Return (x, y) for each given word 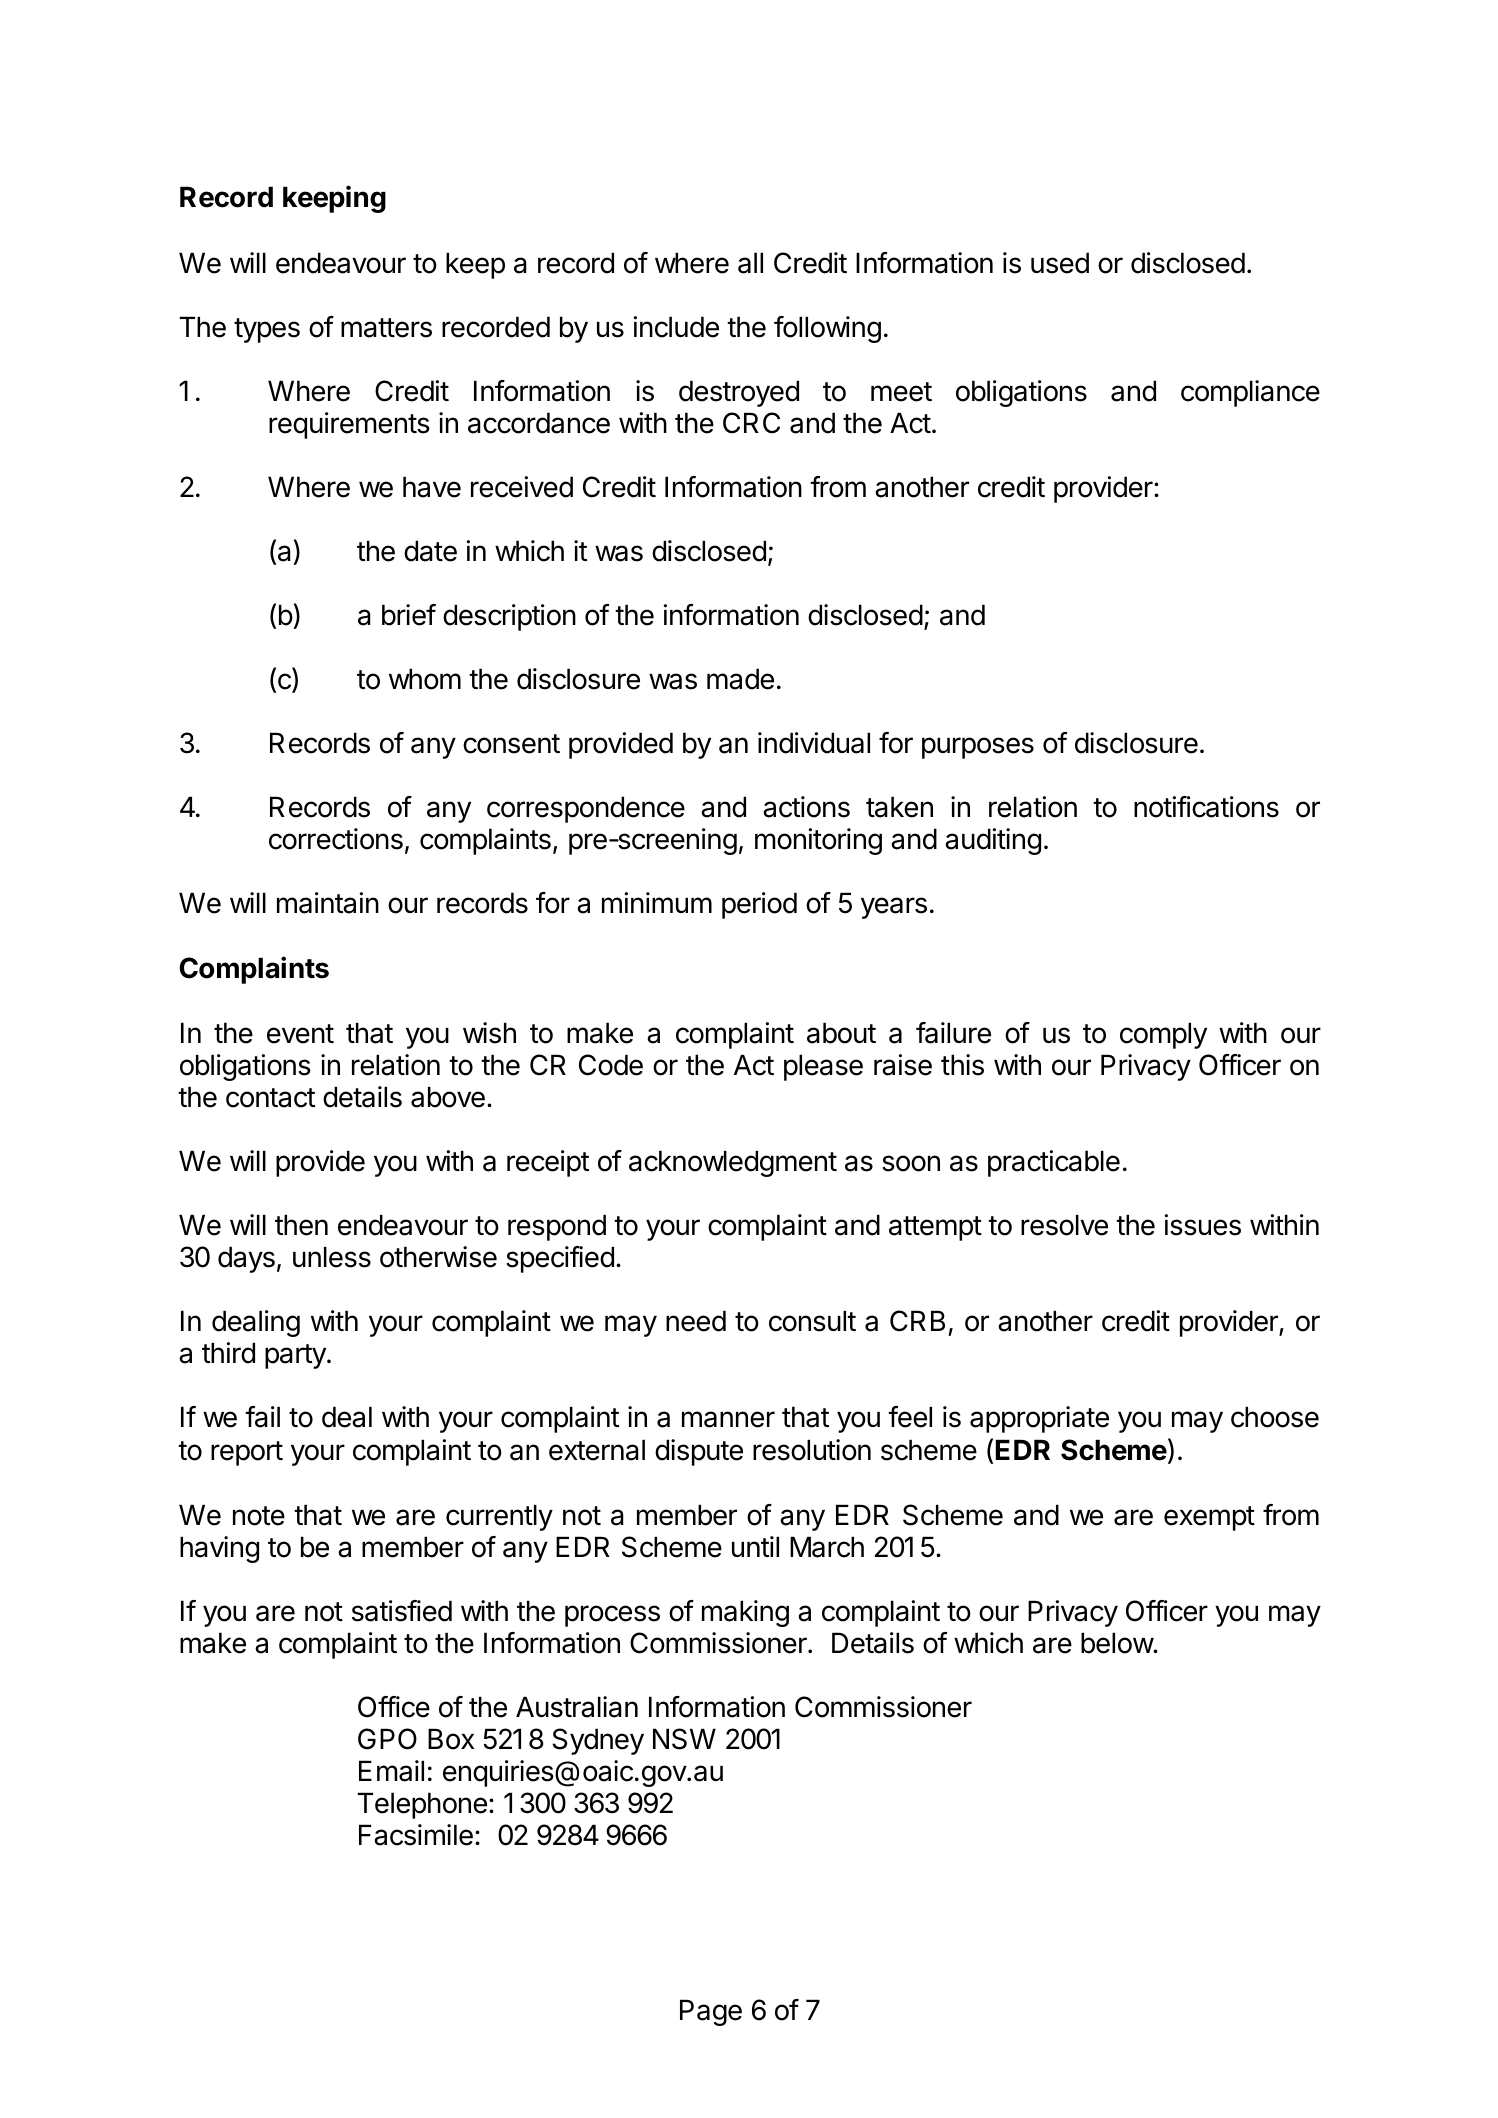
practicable (1054, 1163)
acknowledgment (733, 1163)
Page (711, 2012)
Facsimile (416, 1835)
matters (386, 328)
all (750, 263)
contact (270, 1098)
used (1060, 263)
